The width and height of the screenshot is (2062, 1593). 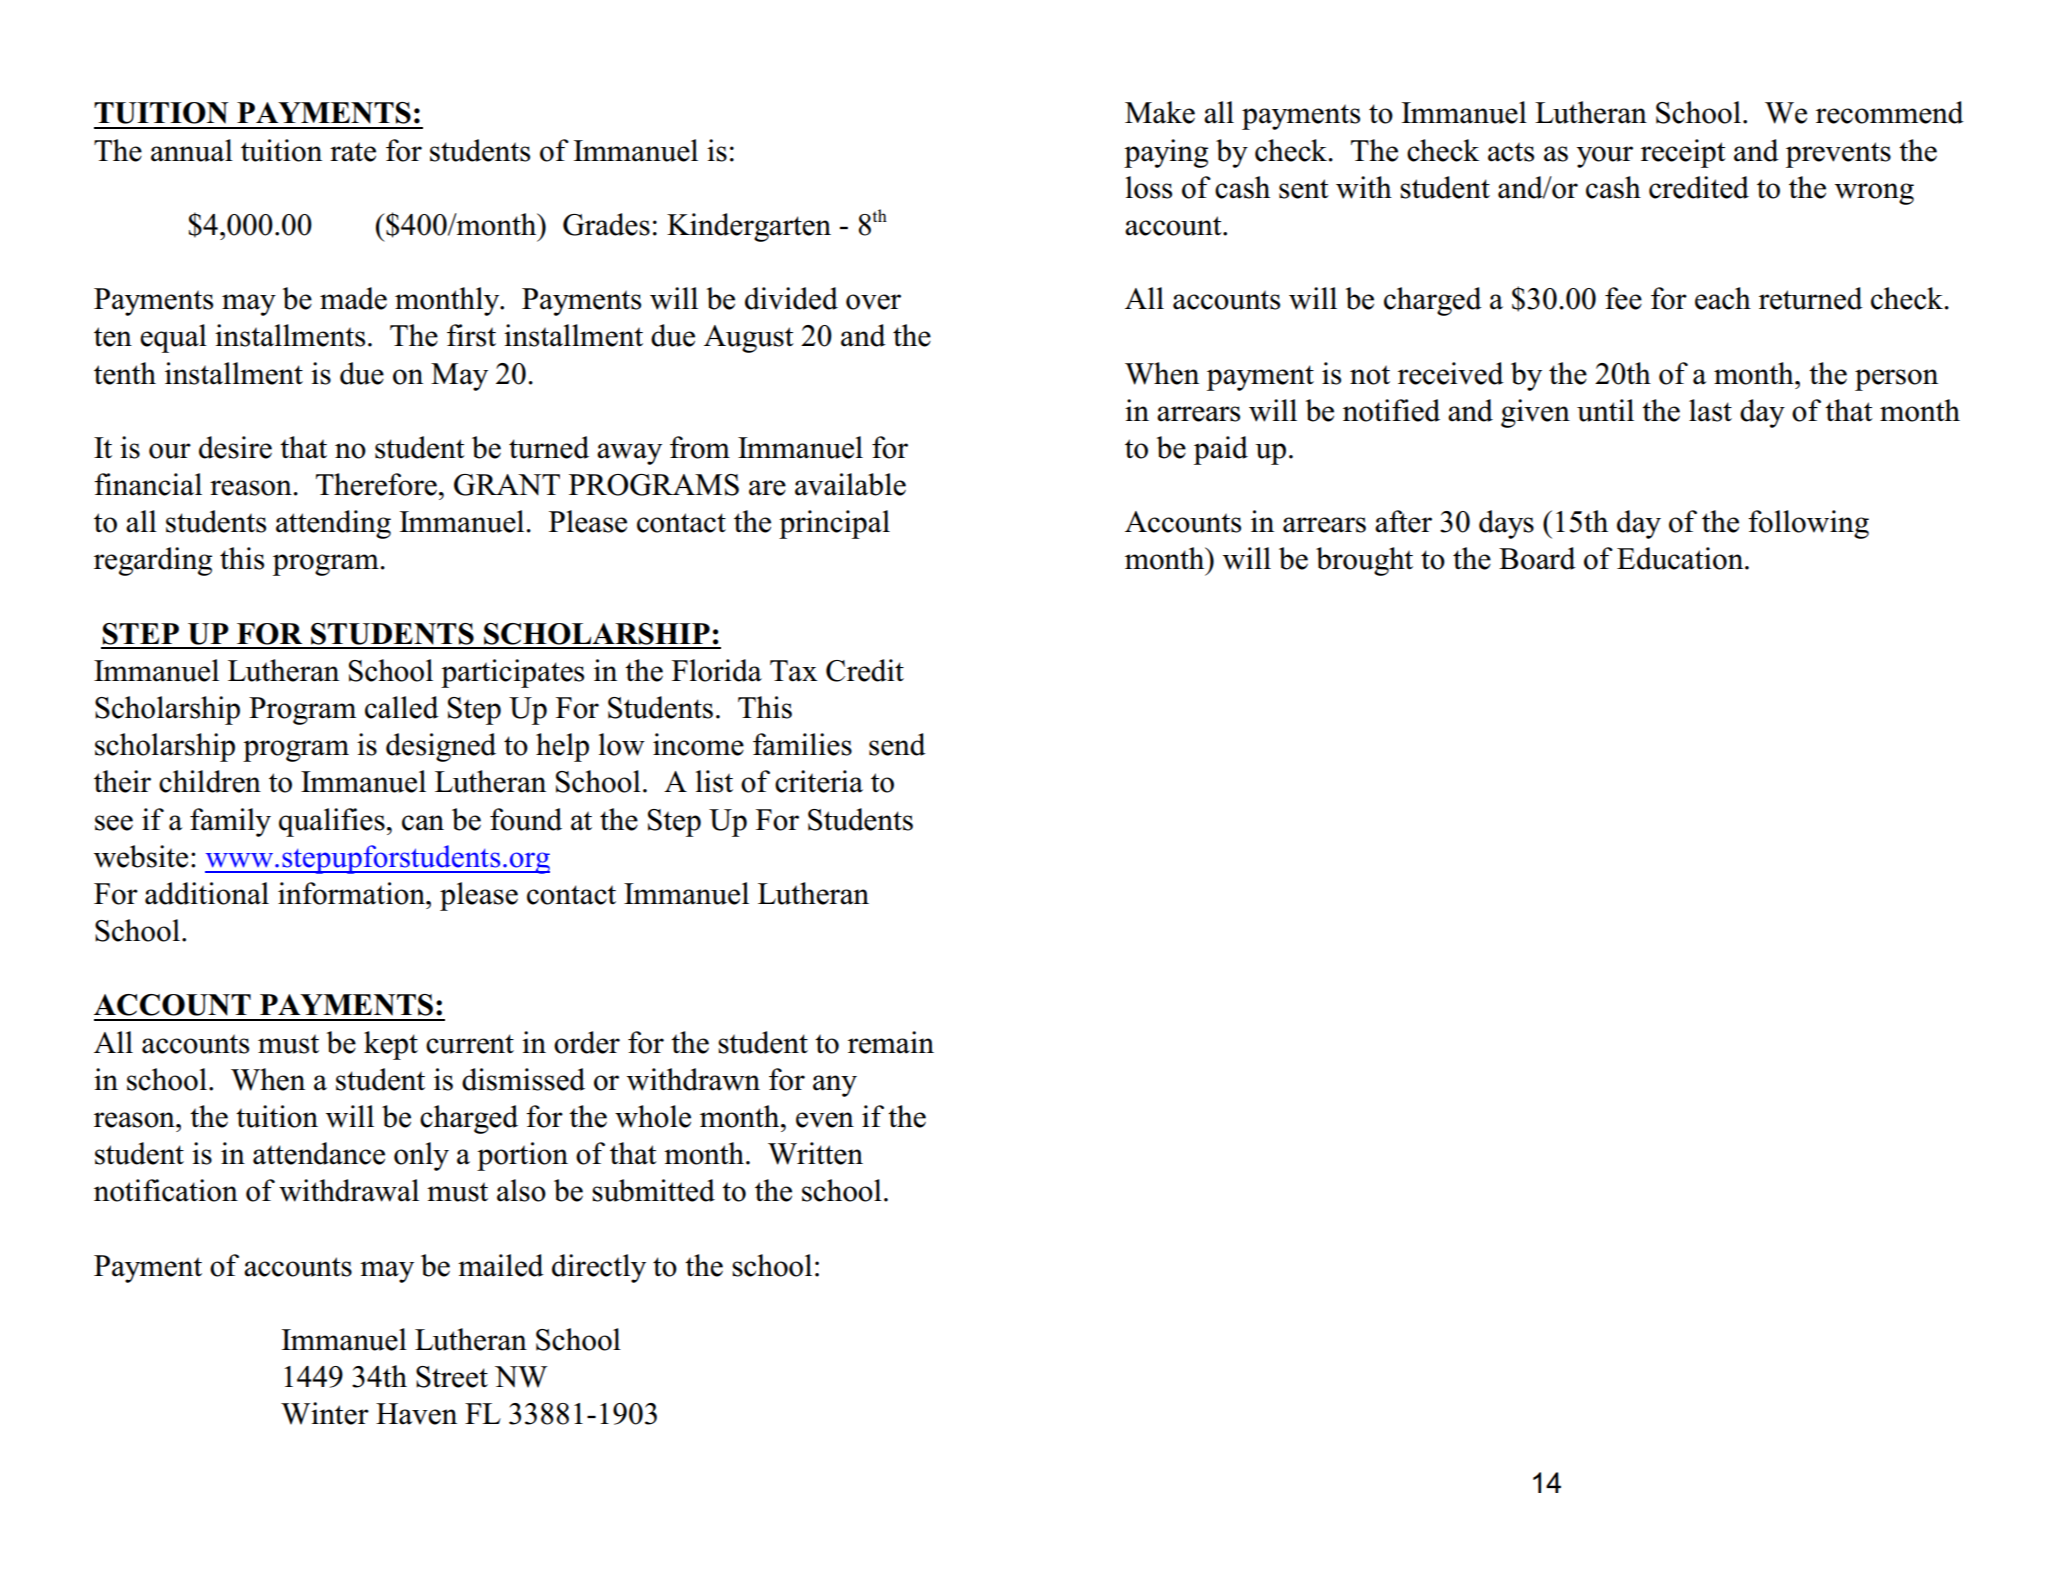 What do you see at coordinates (441, 747) in the screenshot?
I see `designed` at bounding box center [441, 747].
